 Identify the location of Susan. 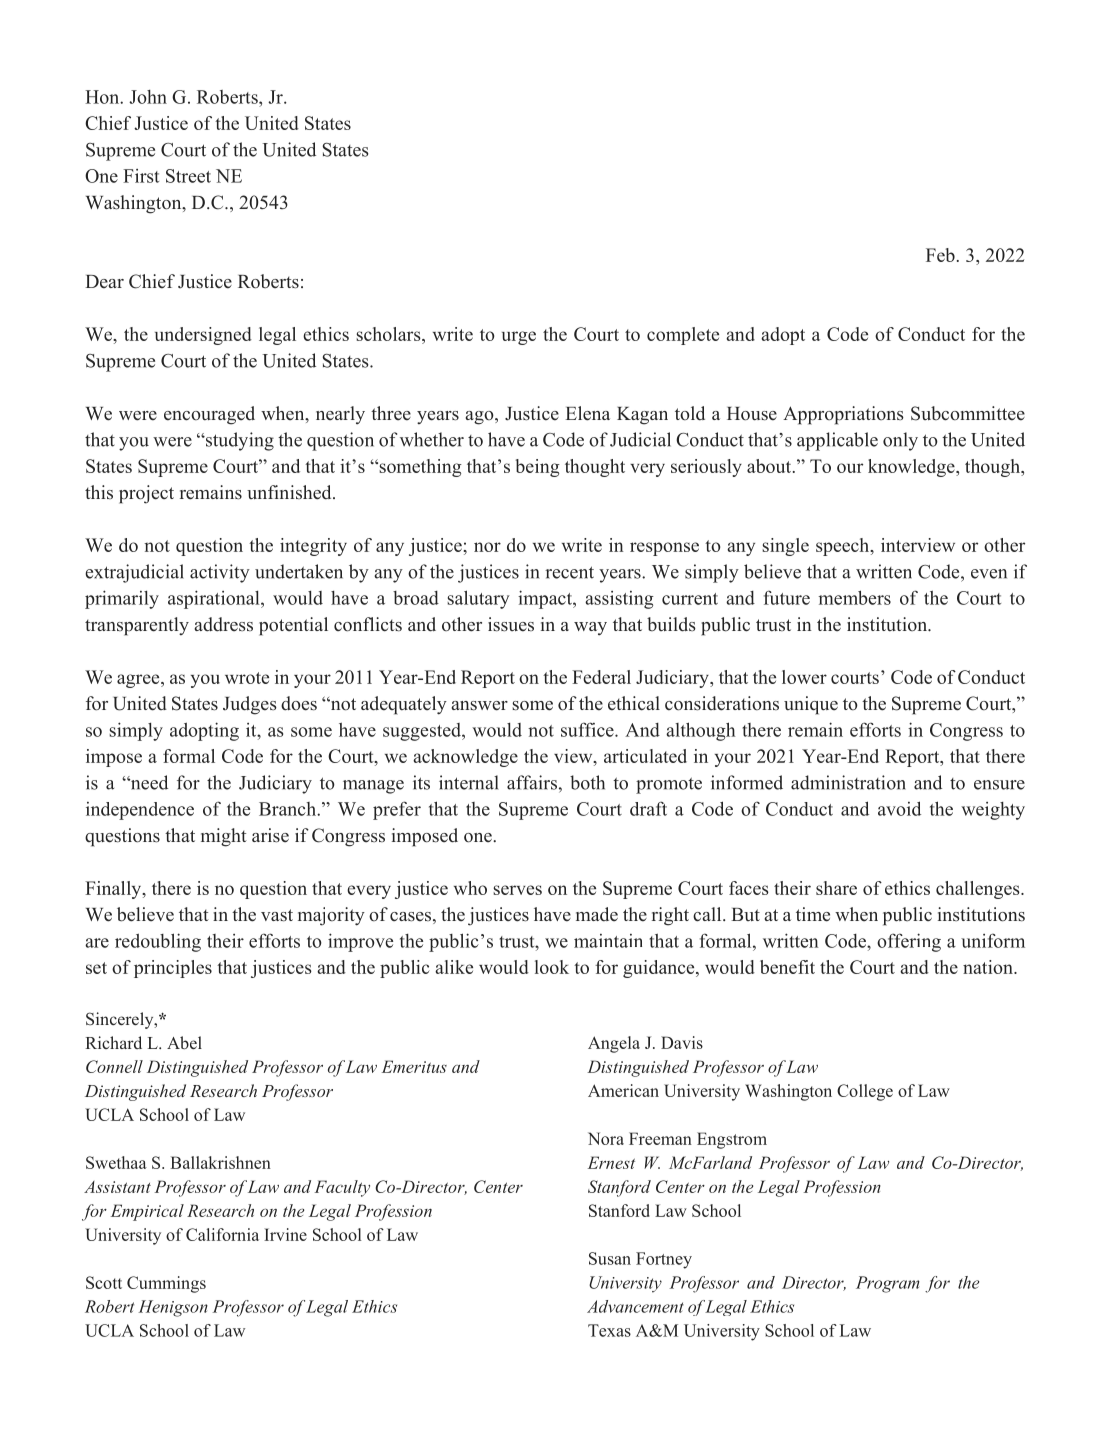
(610, 1258).
